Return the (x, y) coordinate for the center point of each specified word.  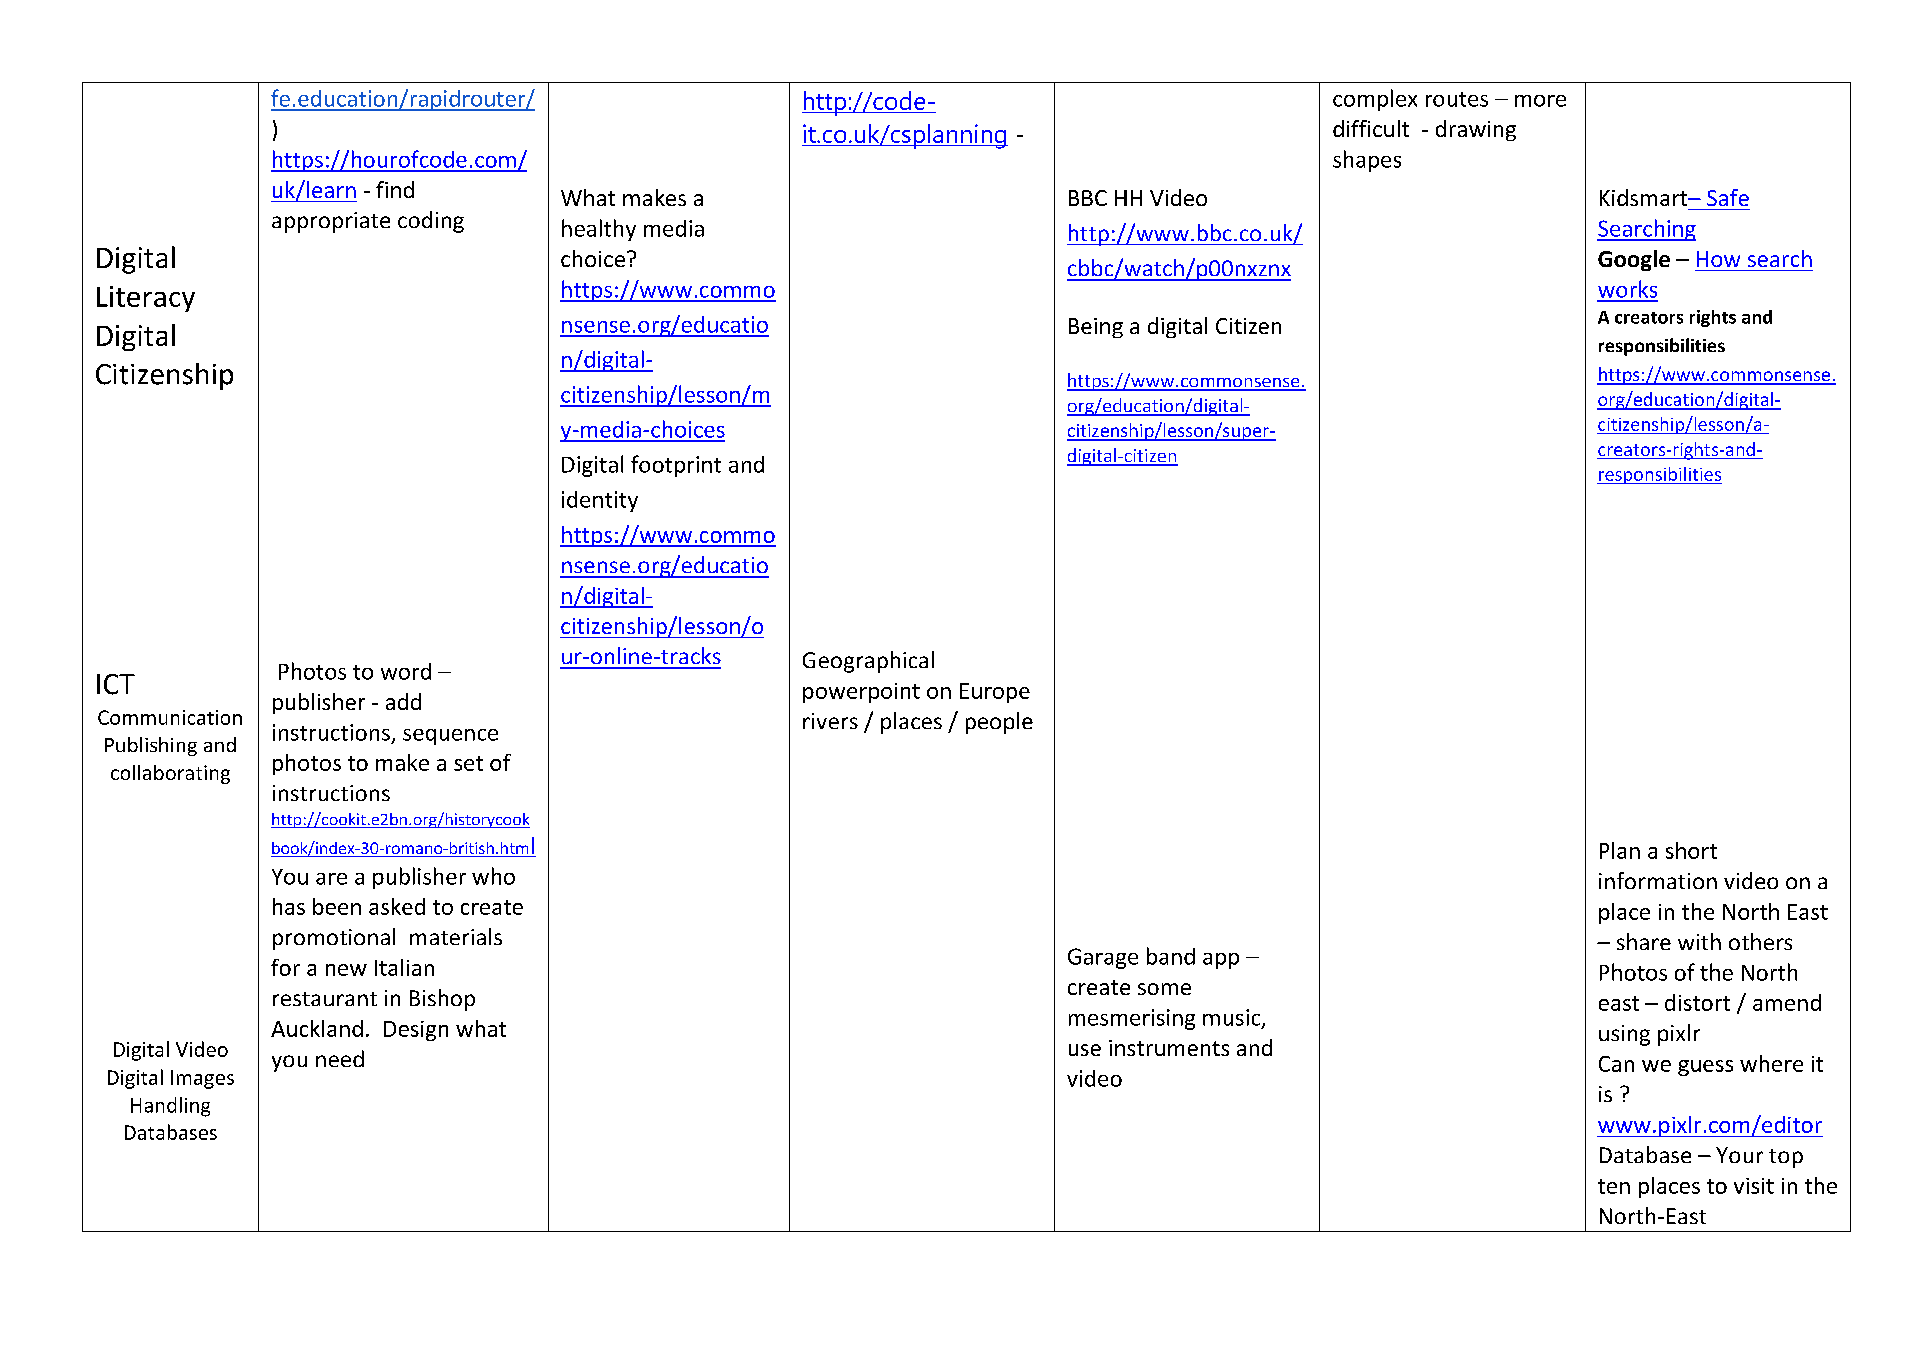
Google (1634, 260)
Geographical (868, 662)
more (1540, 101)
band (1171, 956)
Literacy (146, 299)
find (395, 189)
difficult (1371, 128)
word (406, 671)
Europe (995, 693)
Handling (170, 1107)
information (1658, 880)
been (337, 906)
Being (1096, 328)
